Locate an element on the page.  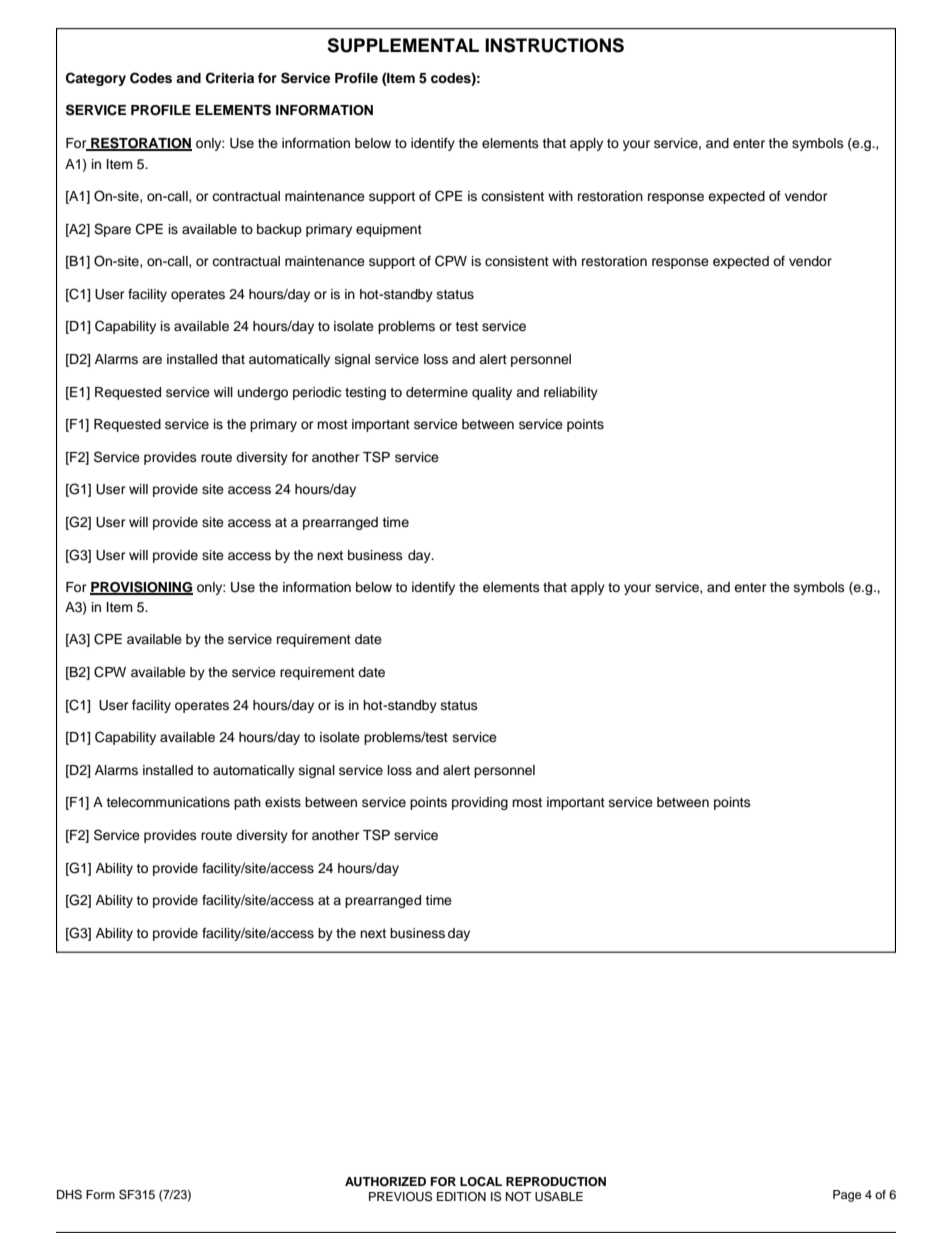
determine is located at coordinates (437, 392).
